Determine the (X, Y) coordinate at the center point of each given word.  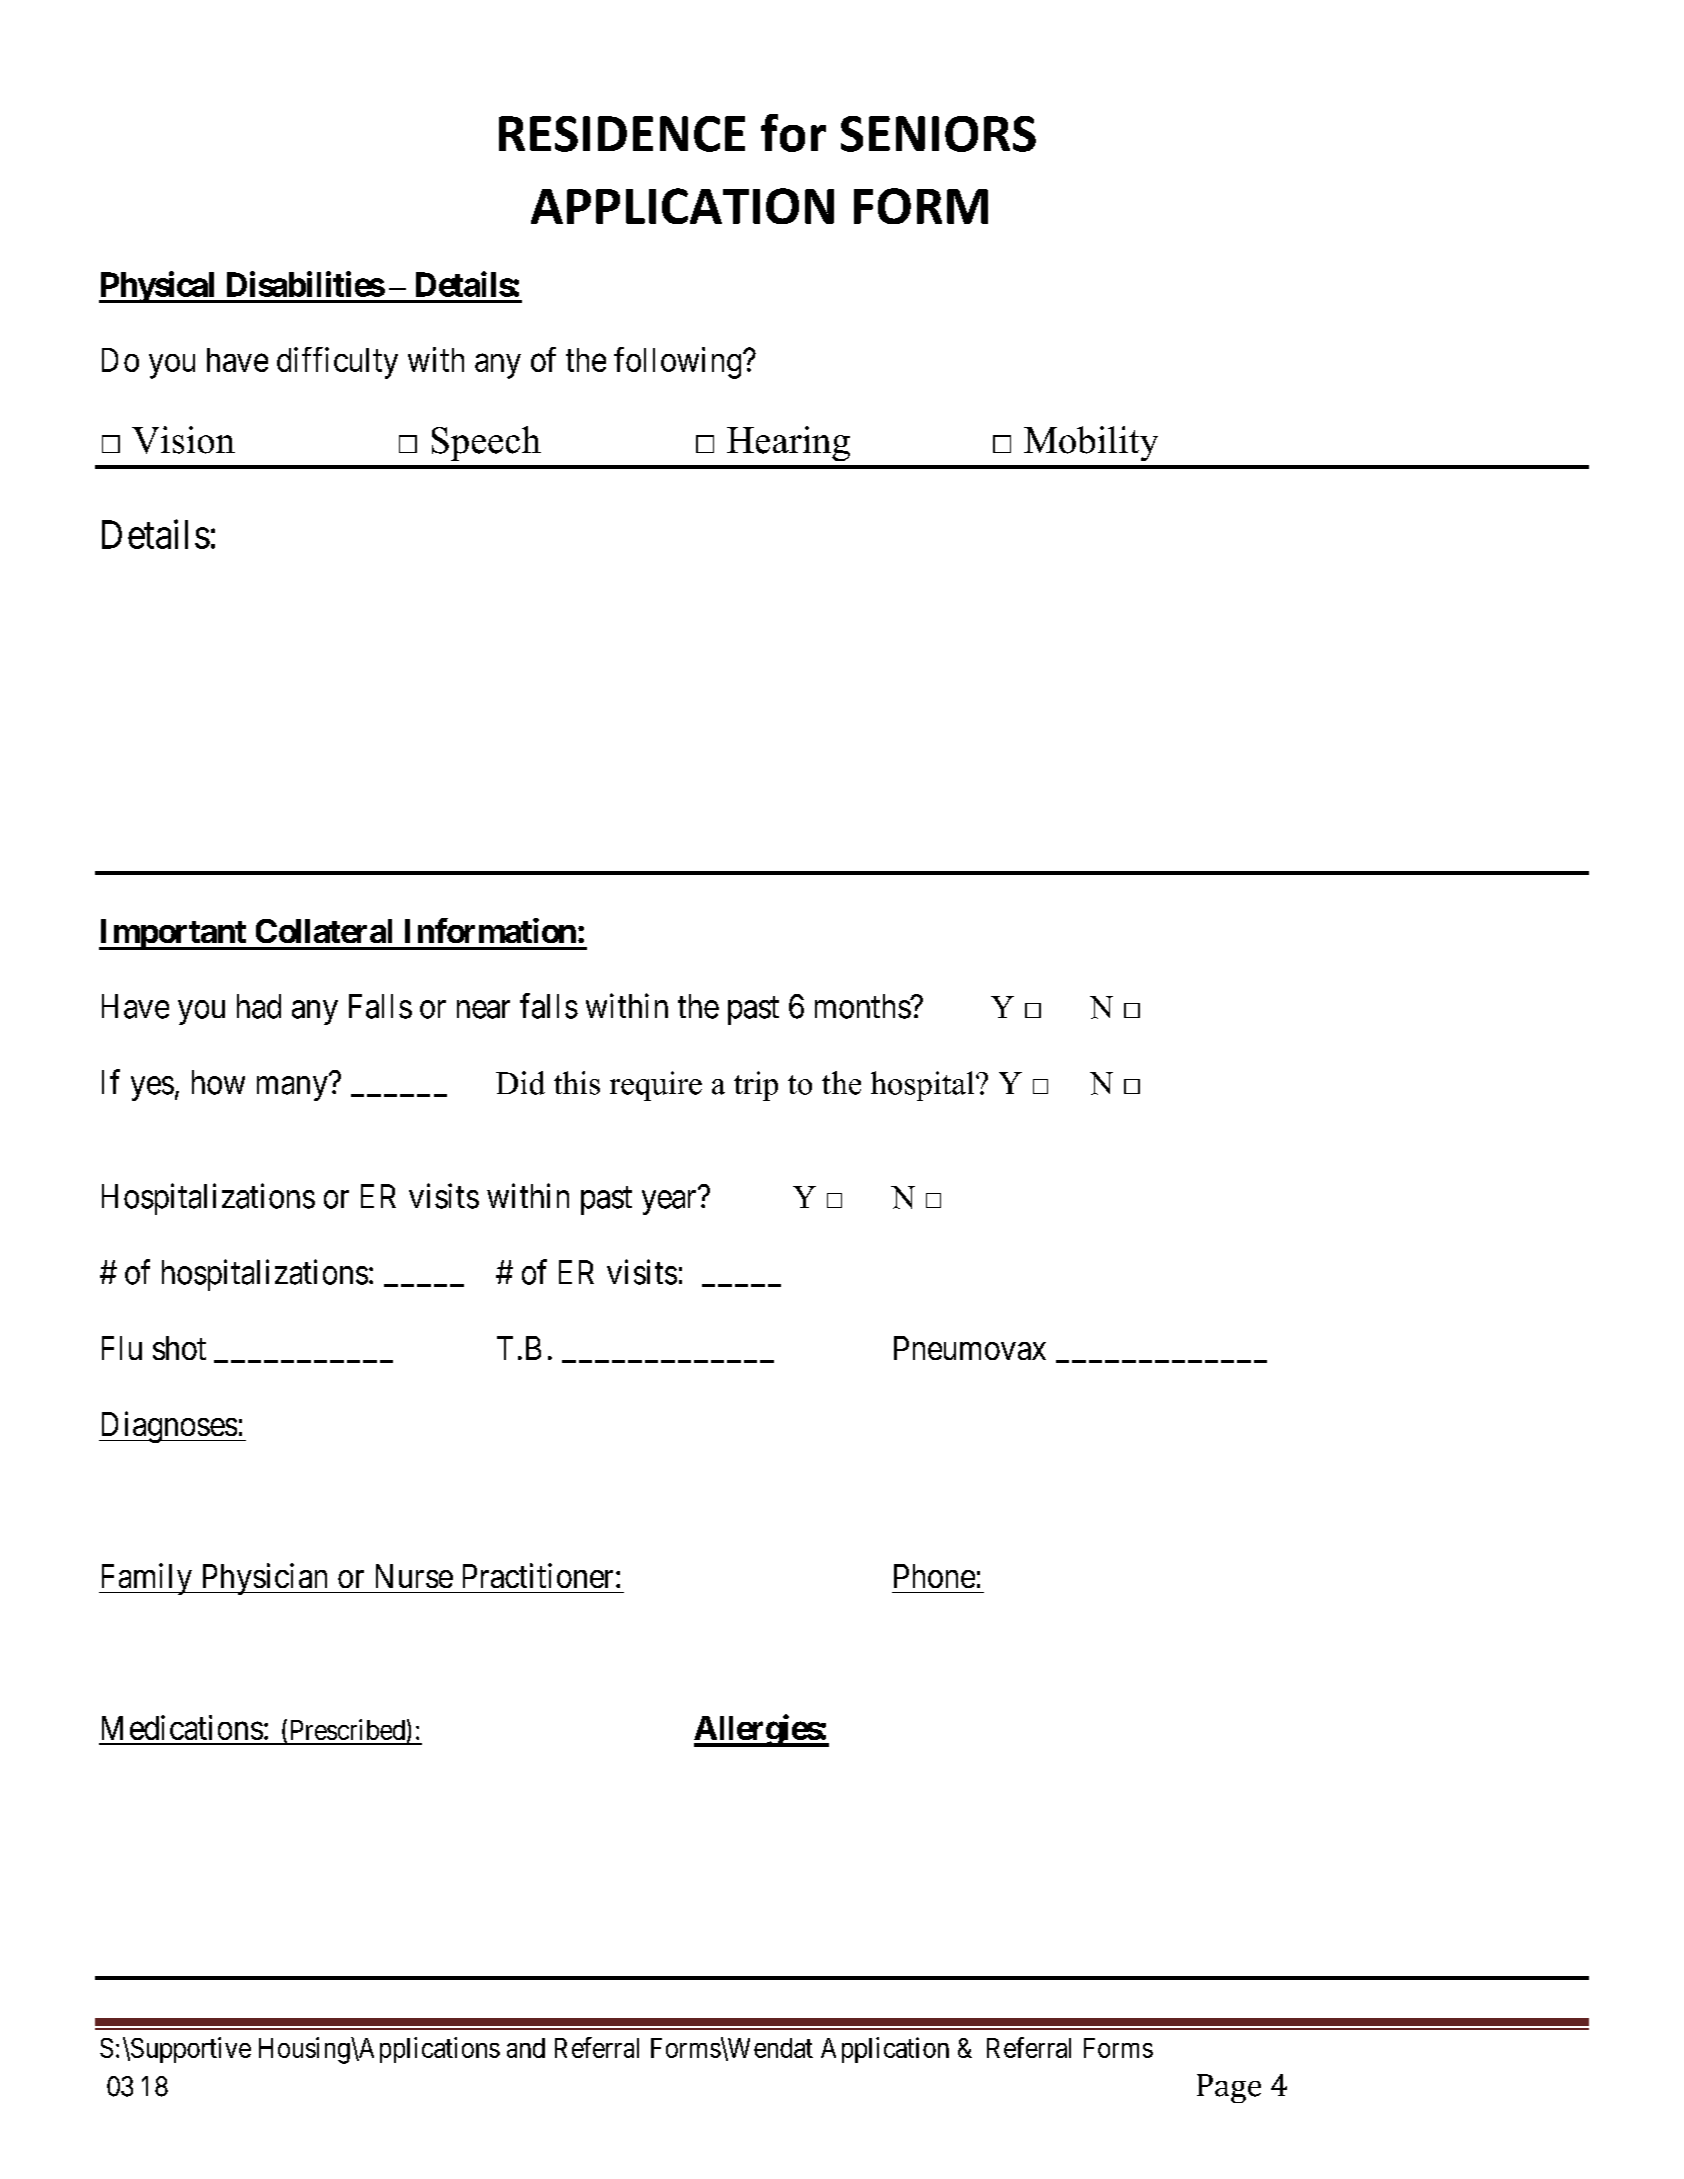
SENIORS (938, 134)
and (526, 2048)
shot (179, 1348)
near (483, 1010)
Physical (158, 287)
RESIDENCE (622, 134)
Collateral (324, 931)
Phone (934, 1576)
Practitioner (540, 1575)
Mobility (1091, 443)
